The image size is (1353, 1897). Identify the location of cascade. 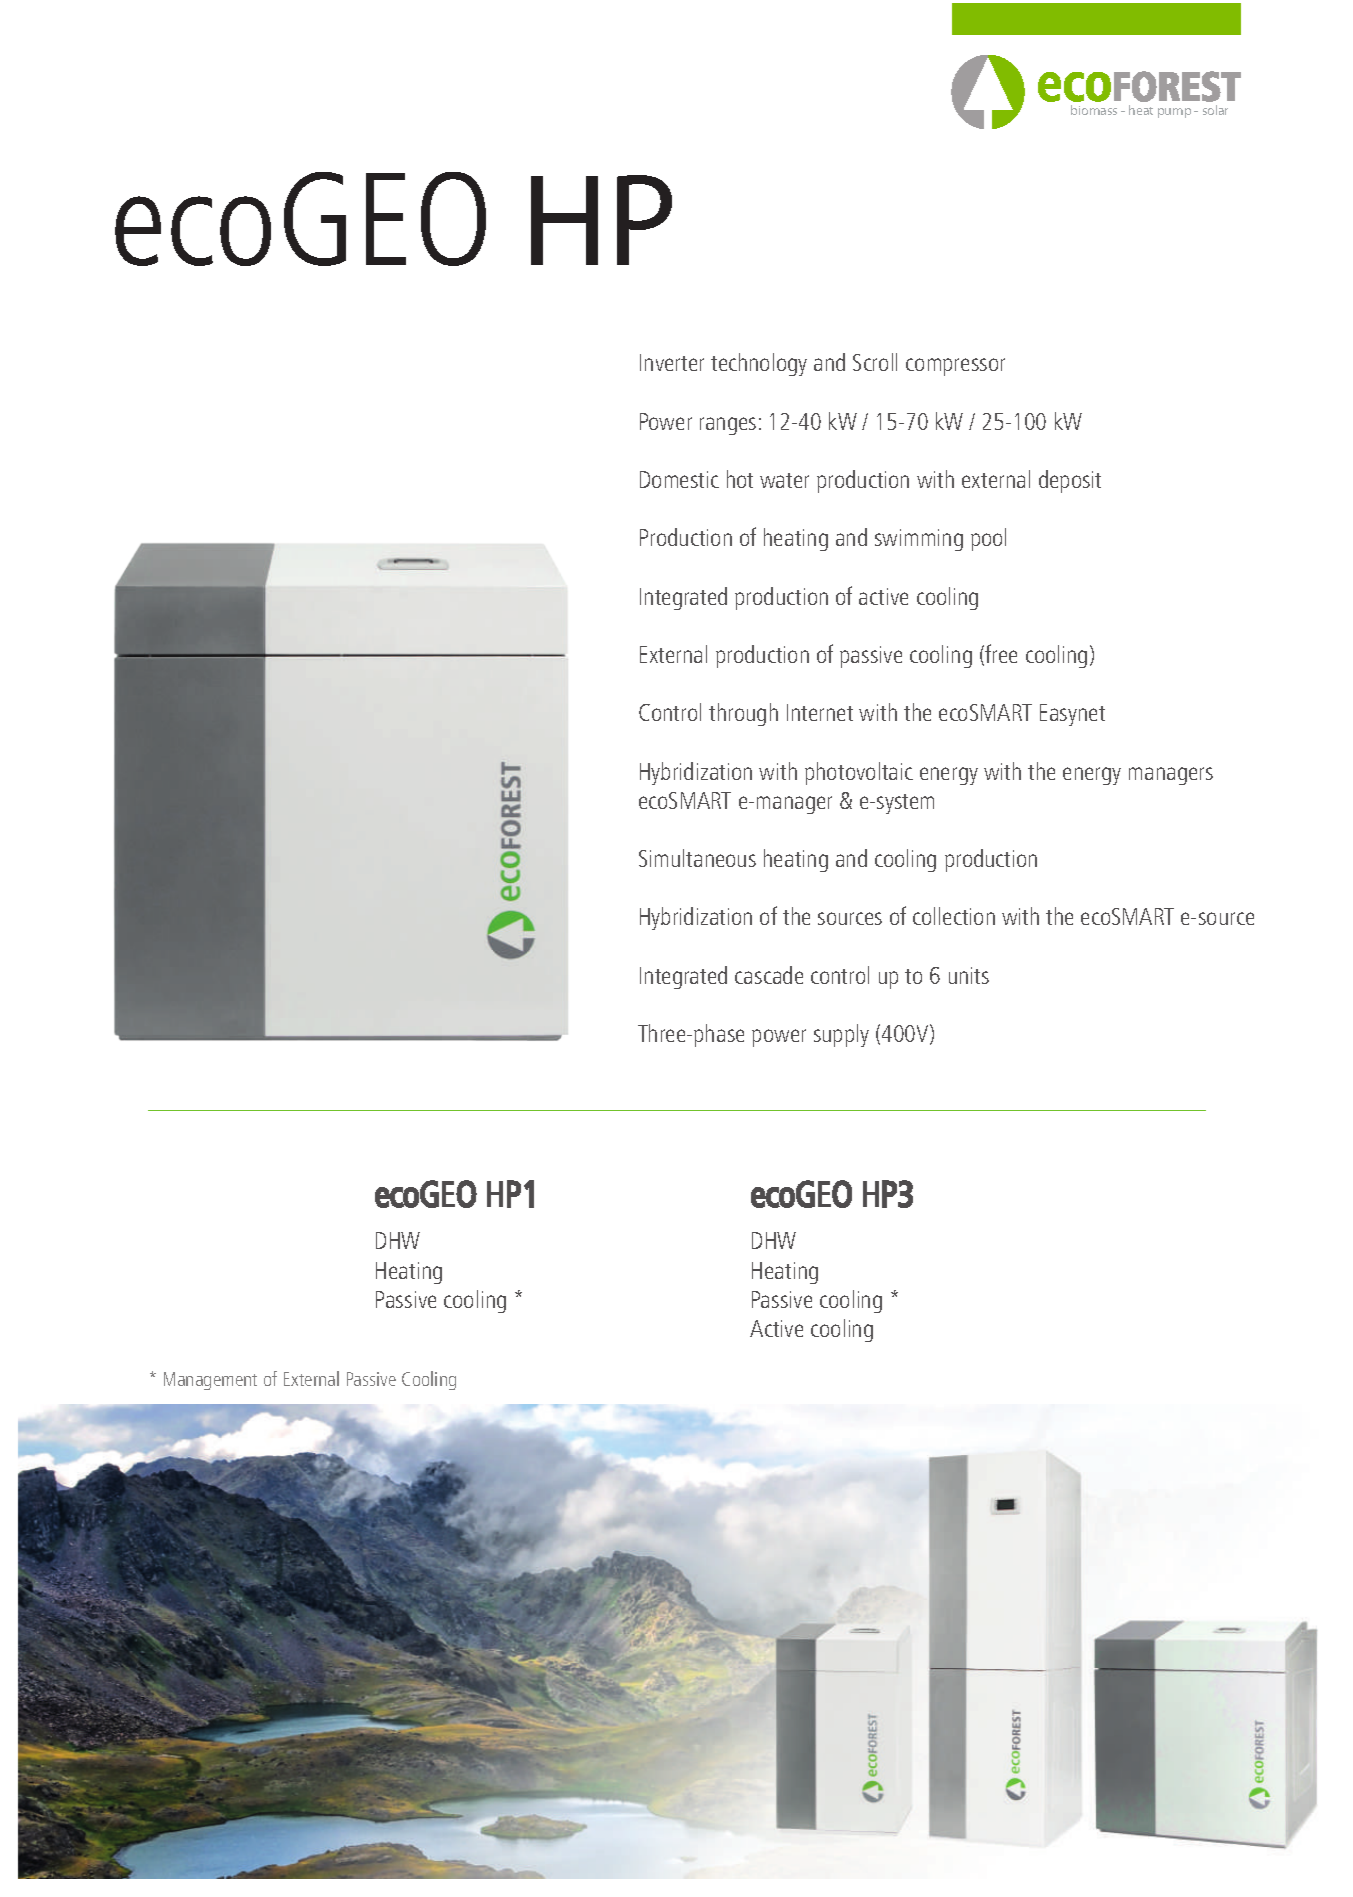
(769, 975).
